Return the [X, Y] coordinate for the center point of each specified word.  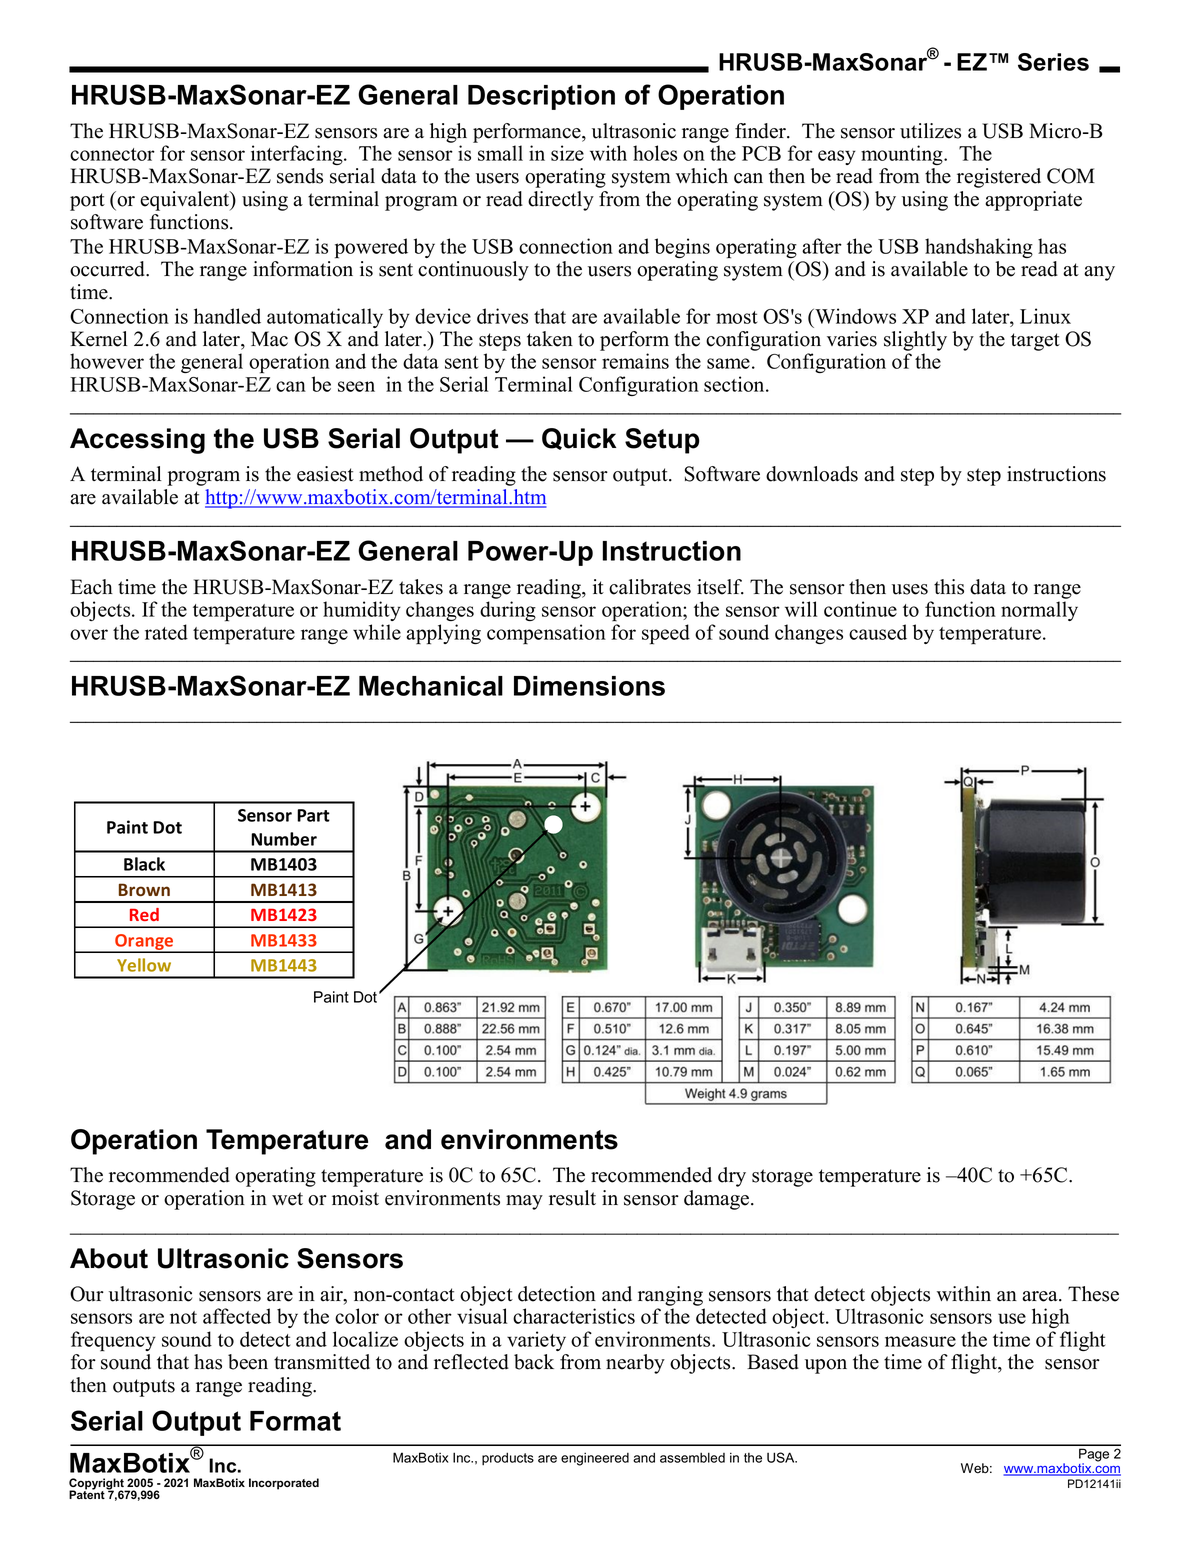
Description [541, 97]
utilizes [930, 131]
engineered [595, 1459]
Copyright [97, 1485]
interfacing [298, 155]
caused [878, 632]
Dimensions [589, 686]
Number [284, 839]
